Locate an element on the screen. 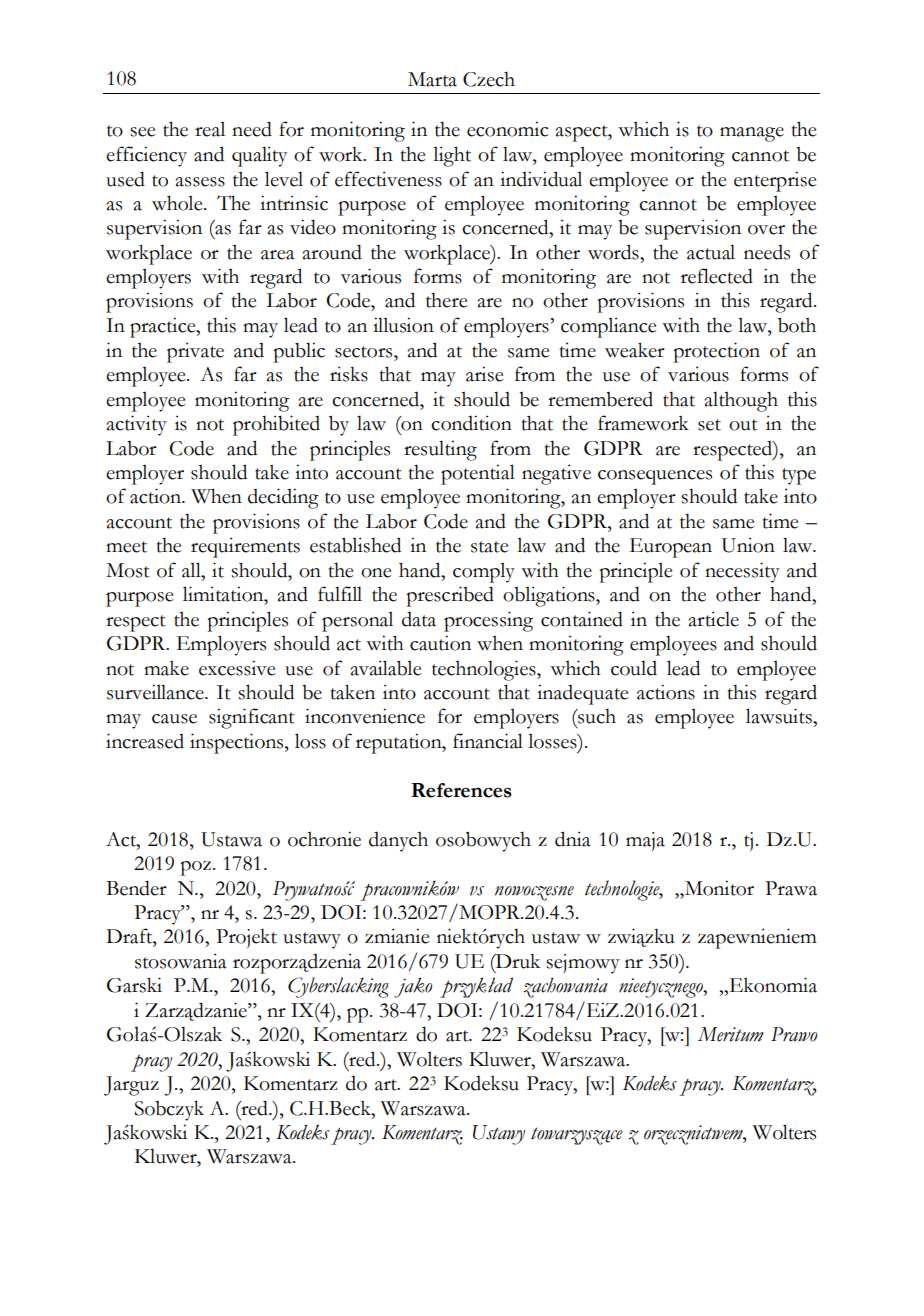 Image resolution: width=924 pixels, height=1316 pixels. requirements is located at coordinates (245, 547).
